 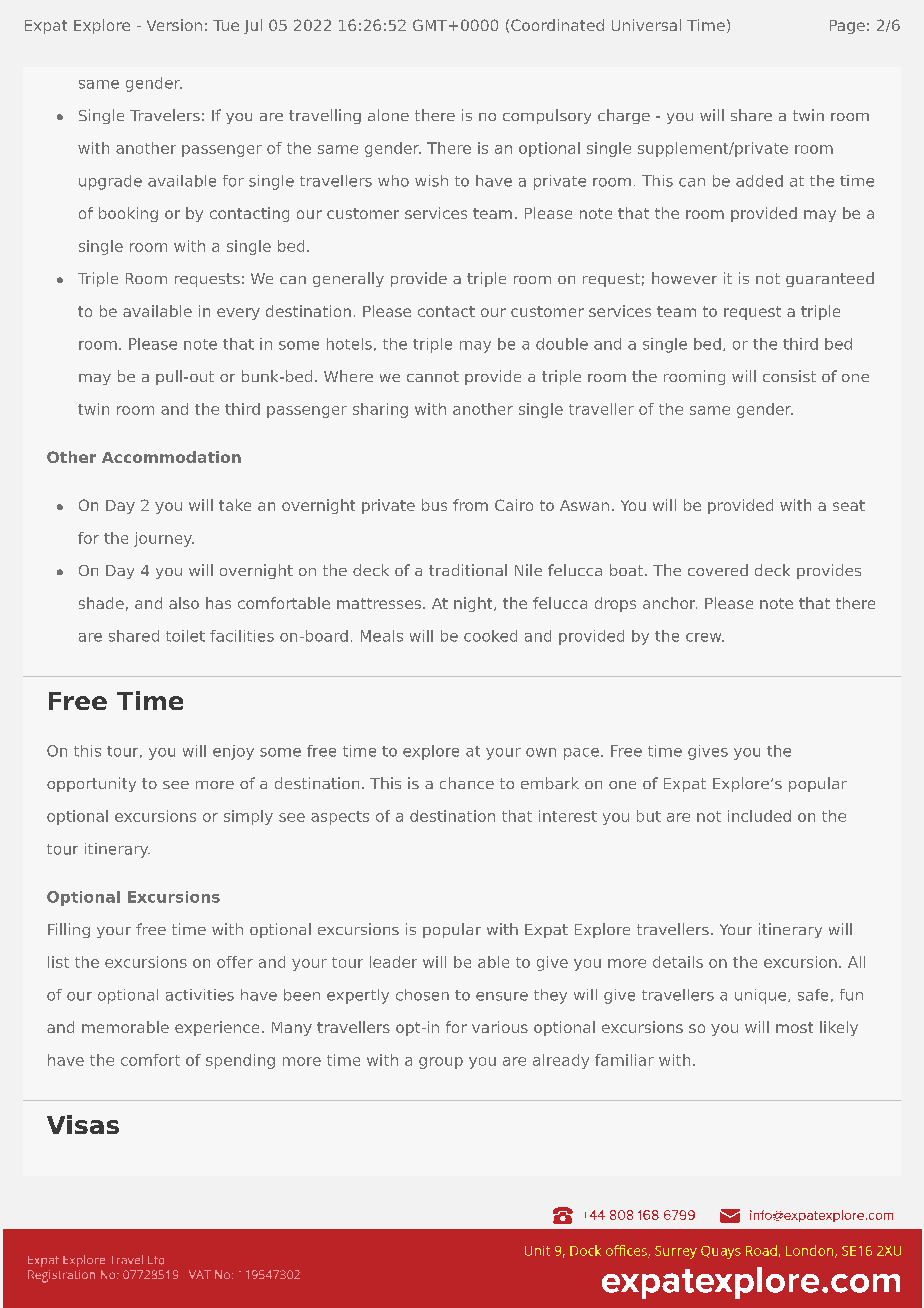 What do you see at coordinates (847, 27) in the screenshot?
I see `Page` at bounding box center [847, 27].
